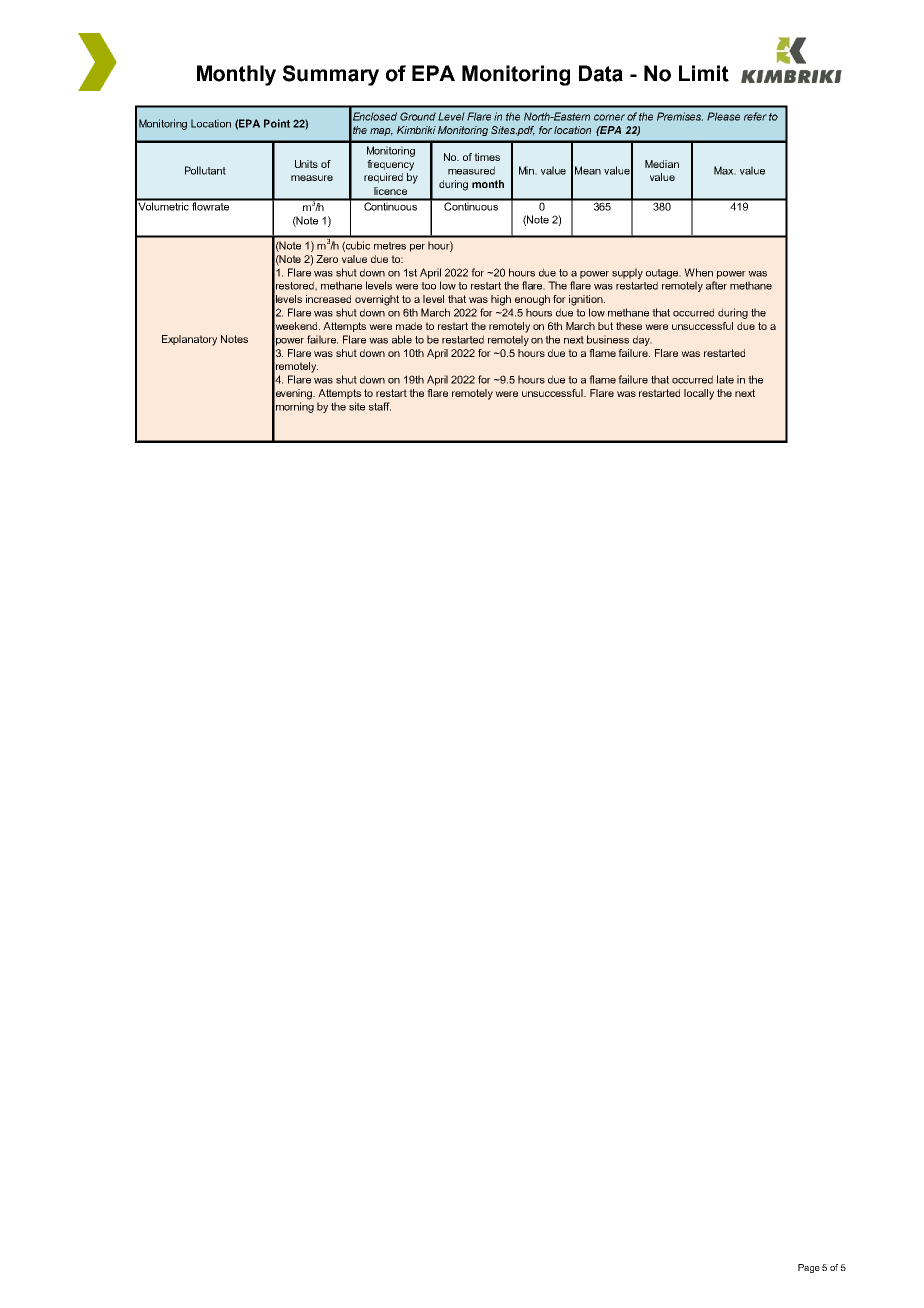  Describe the element at coordinates (380, 406) in the document. I see `staff` at that location.
